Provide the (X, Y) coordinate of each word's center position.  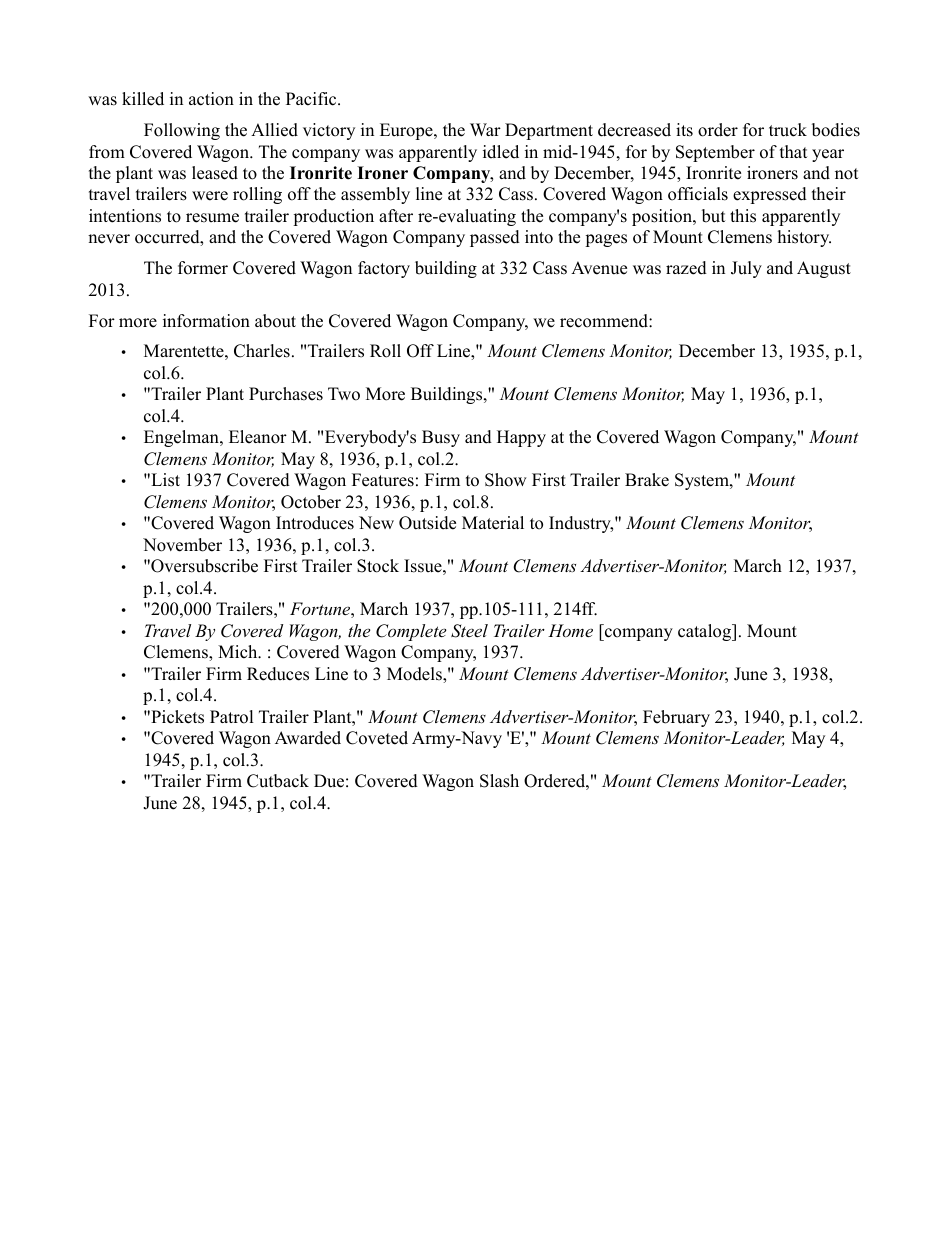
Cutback (278, 781)
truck (788, 130)
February (676, 718)
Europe (407, 131)
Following (182, 131)
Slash (499, 781)
